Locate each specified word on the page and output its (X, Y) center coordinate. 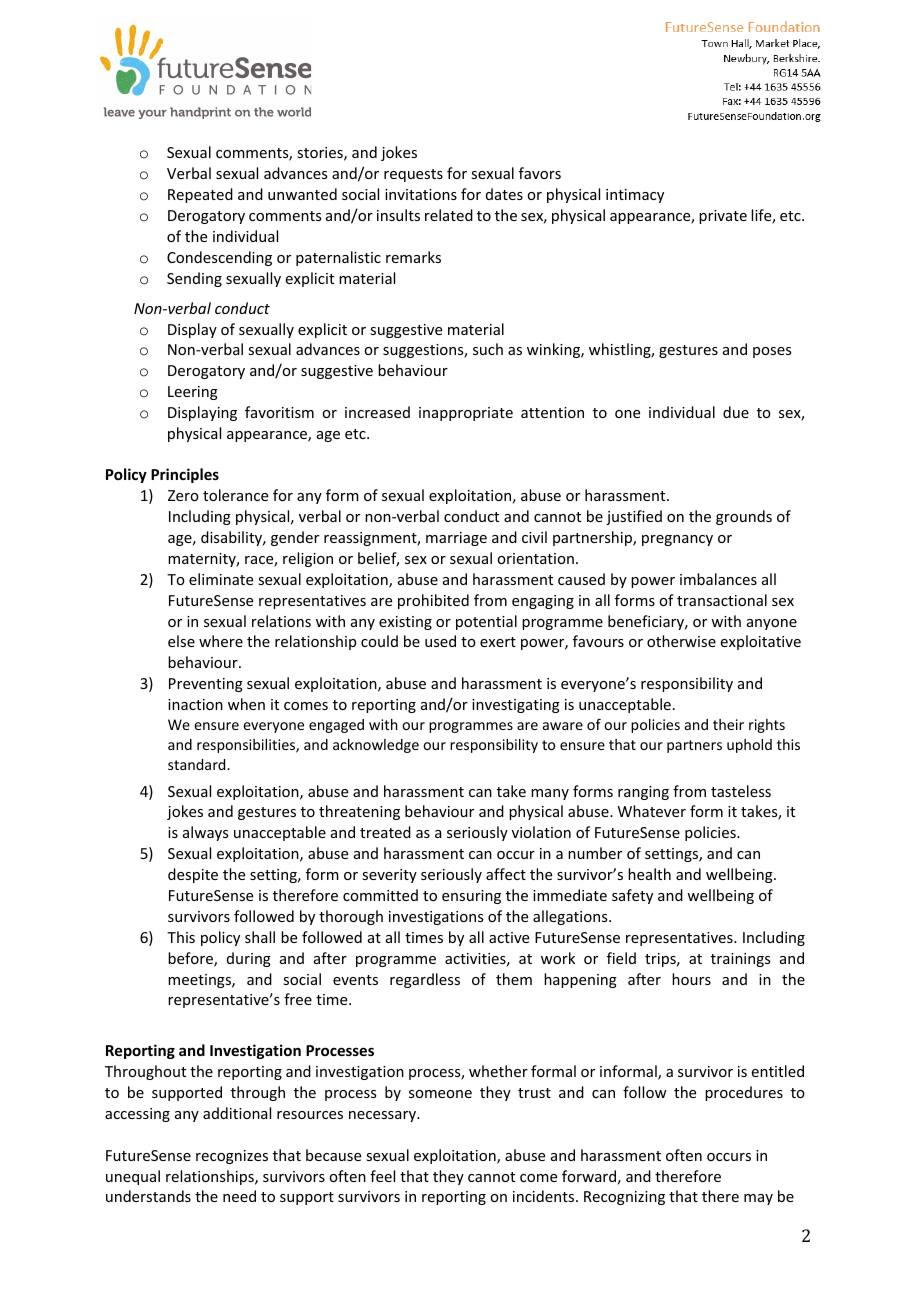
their (728, 724)
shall (260, 937)
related (449, 215)
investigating (516, 706)
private (723, 217)
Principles (185, 475)
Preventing (206, 685)
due (736, 412)
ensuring (471, 897)
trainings (740, 960)
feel (382, 1176)
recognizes (232, 1157)
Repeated (200, 195)
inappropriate (466, 414)
